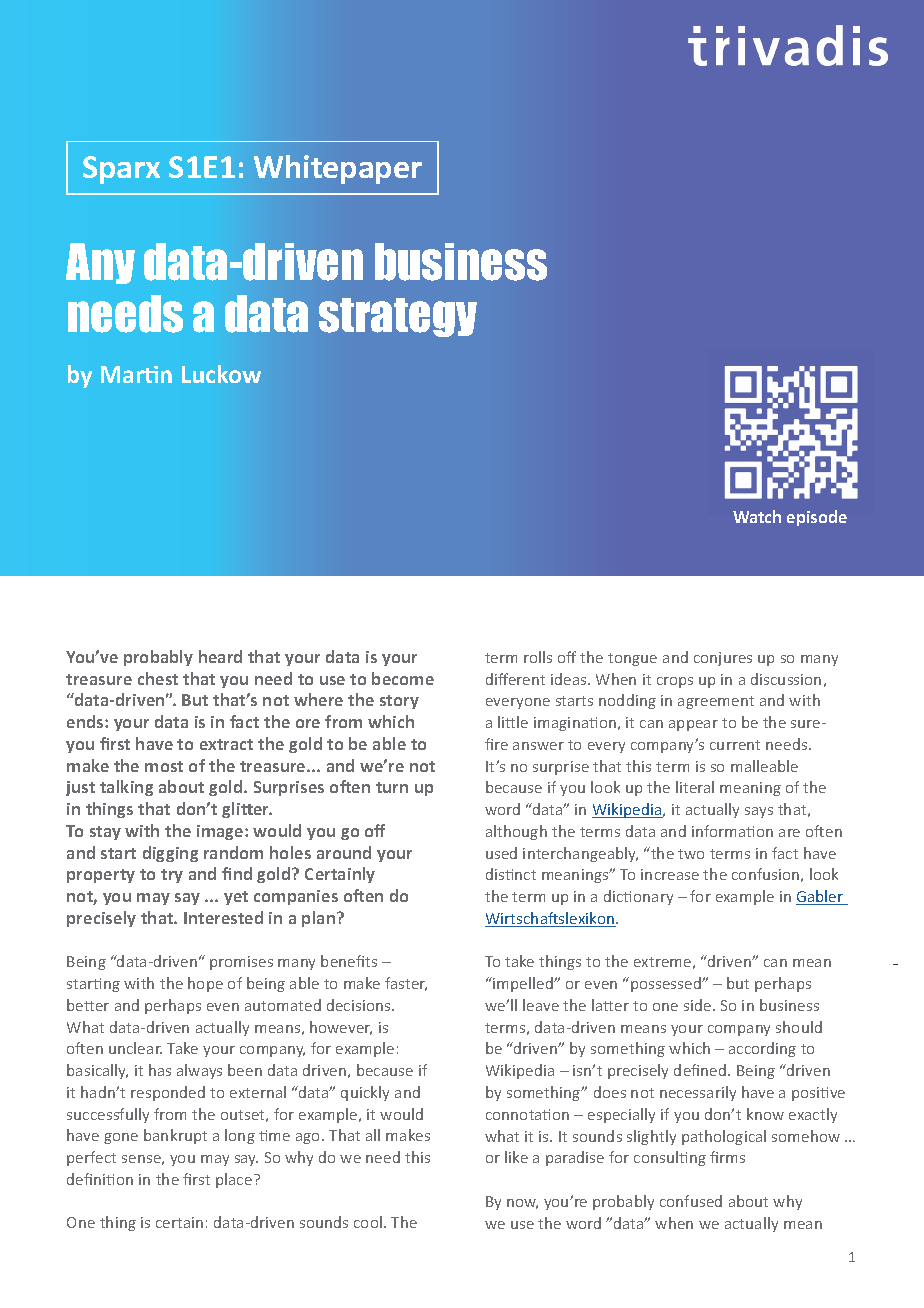 This screenshot has width=924, height=1308. I want to click on place, so click(235, 1180).
